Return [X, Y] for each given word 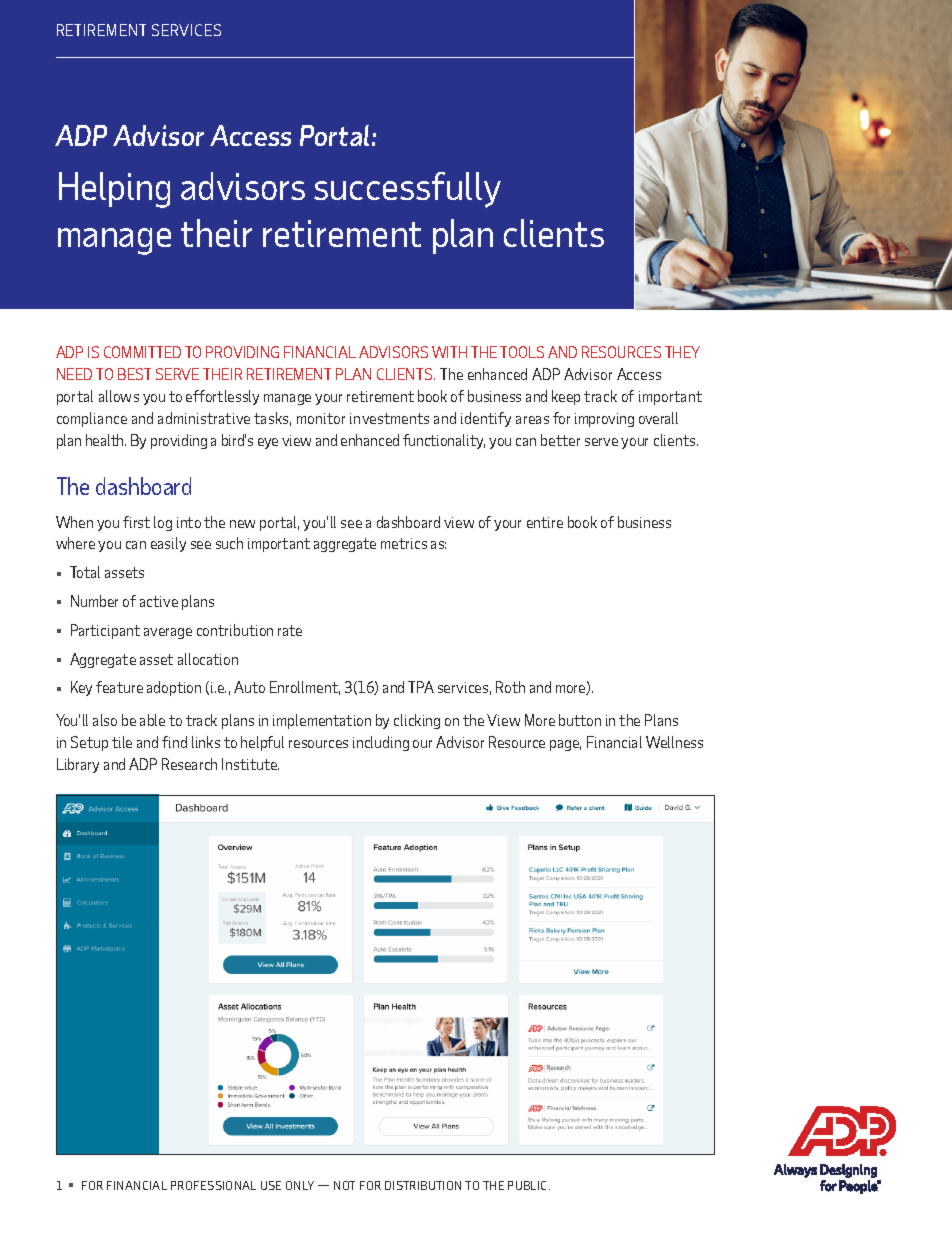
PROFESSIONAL [213, 1185]
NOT [344, 1185]
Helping [114, 190]
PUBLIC [529, 1185]
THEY [682, 352]
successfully [407, 190]
